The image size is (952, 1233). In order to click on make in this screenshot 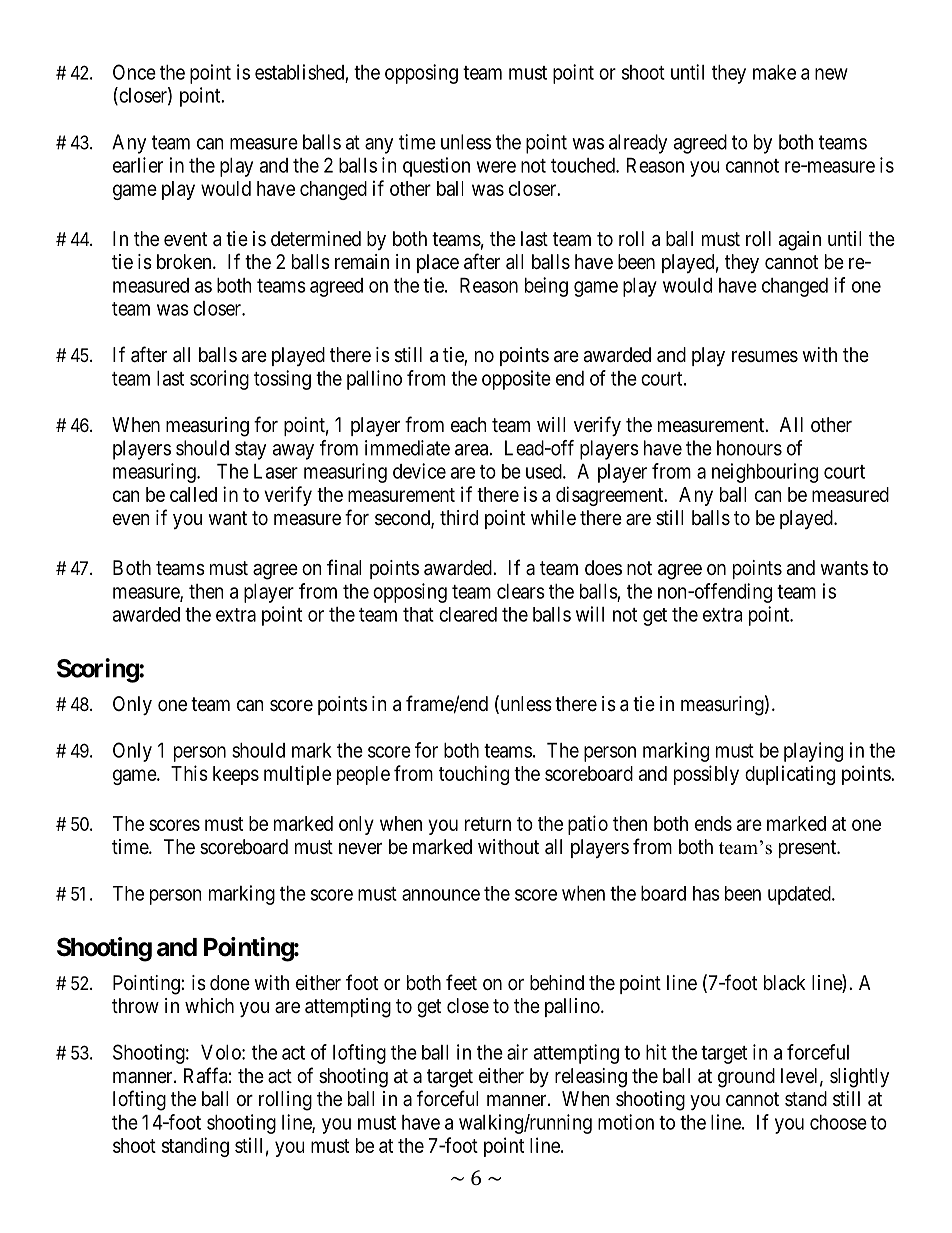, I will do `click(774, 72)`.
